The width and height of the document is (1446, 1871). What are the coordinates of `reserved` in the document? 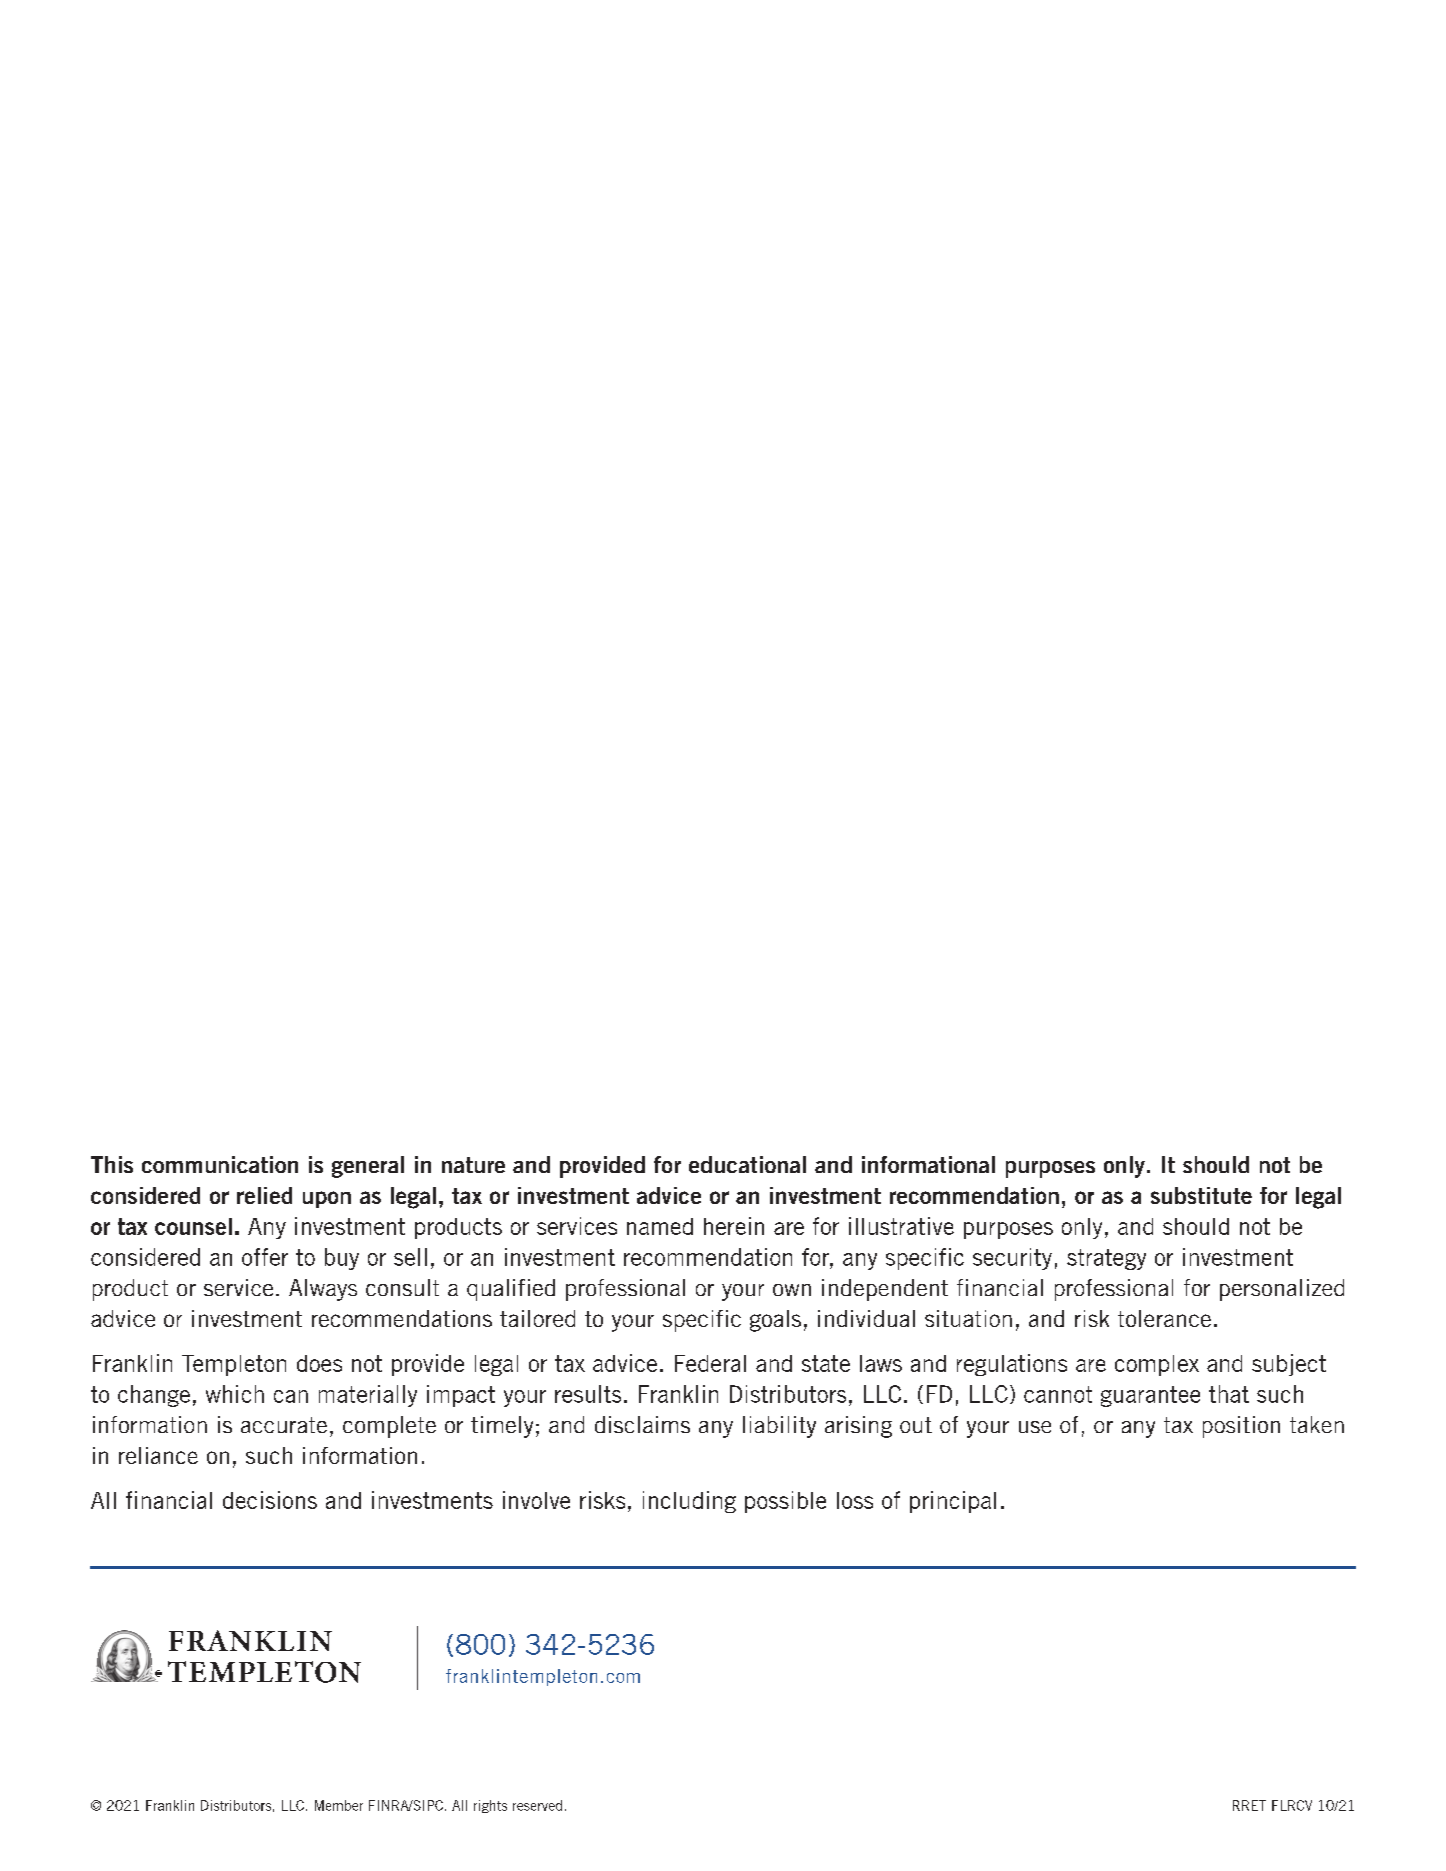 It's located at (537, 1805).
